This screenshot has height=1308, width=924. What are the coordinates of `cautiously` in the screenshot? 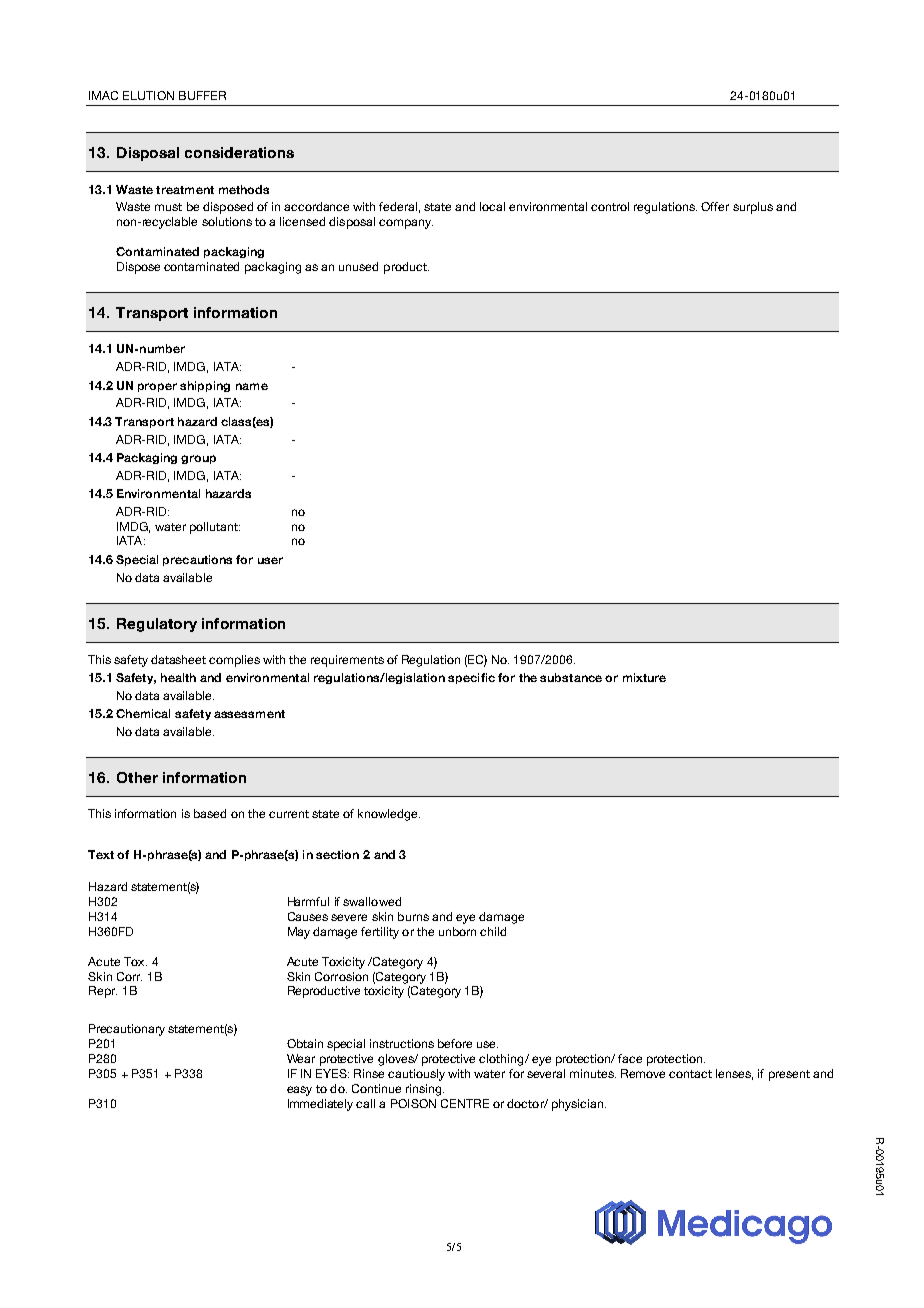 It's located at (416, 1075).
